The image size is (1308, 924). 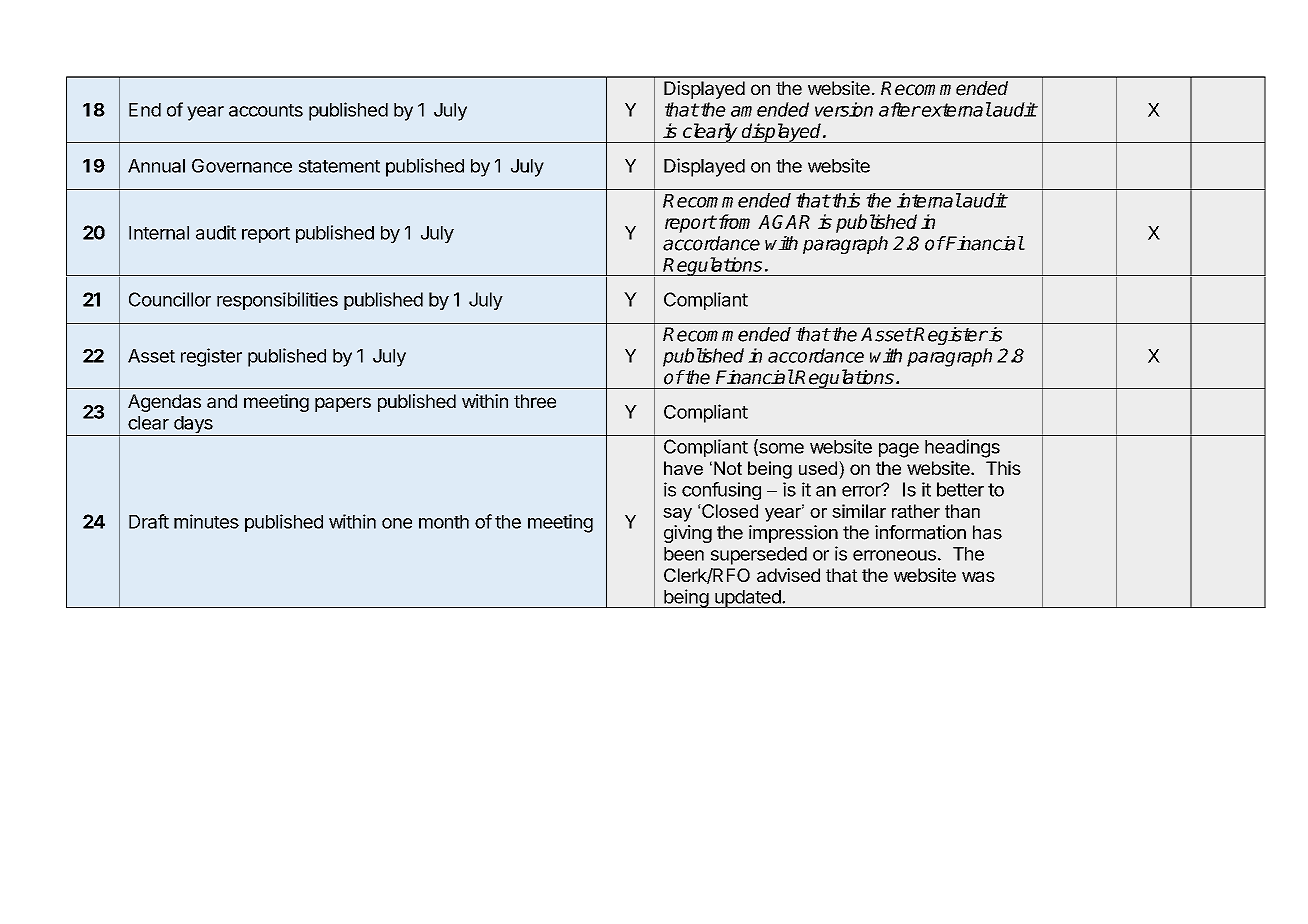 What do you see at coordinates (844, 109) in the page?
I see `version` at bounding box center [844, 109].
